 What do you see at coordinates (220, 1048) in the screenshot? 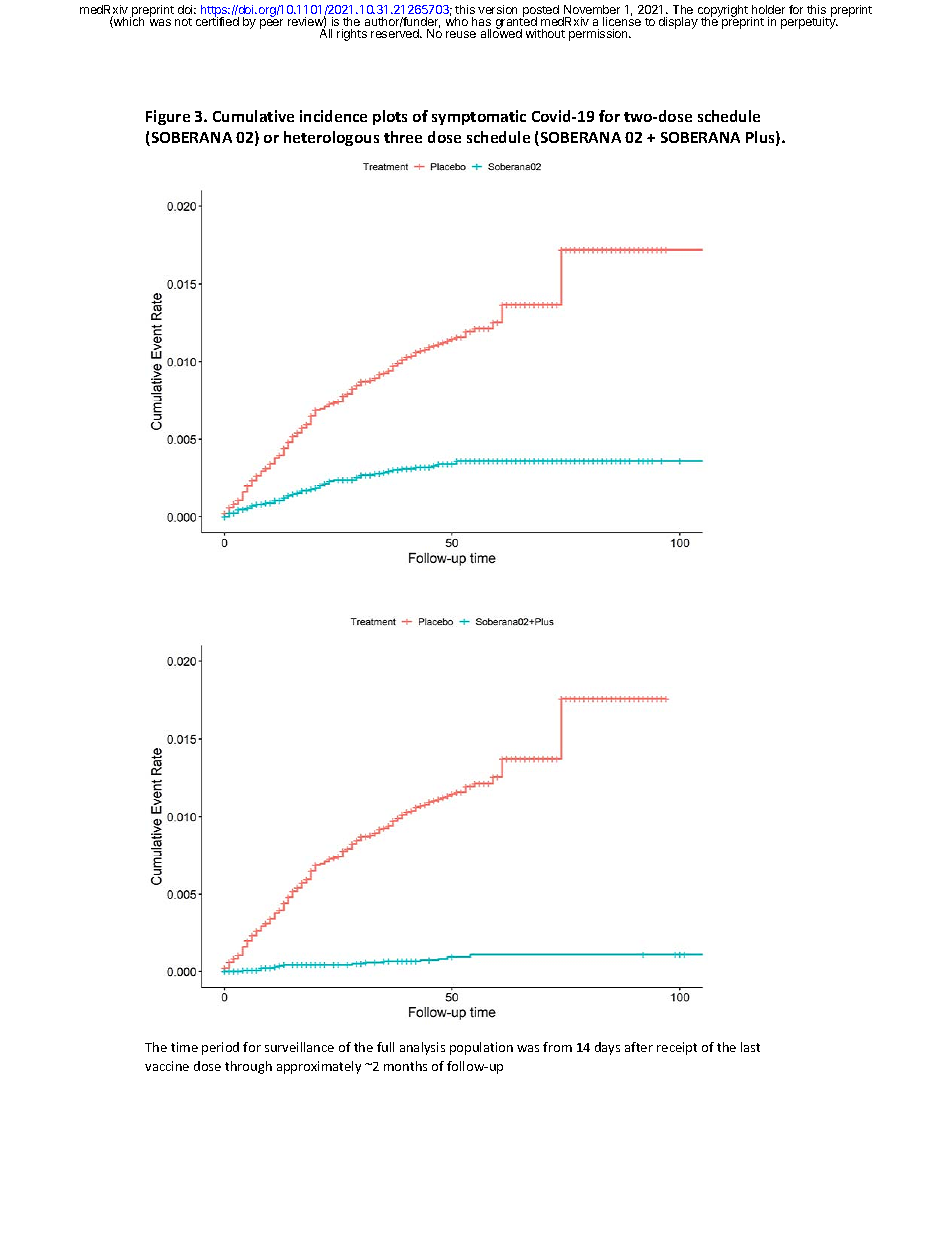
I see `period` at bounding box center [220, 1048].
